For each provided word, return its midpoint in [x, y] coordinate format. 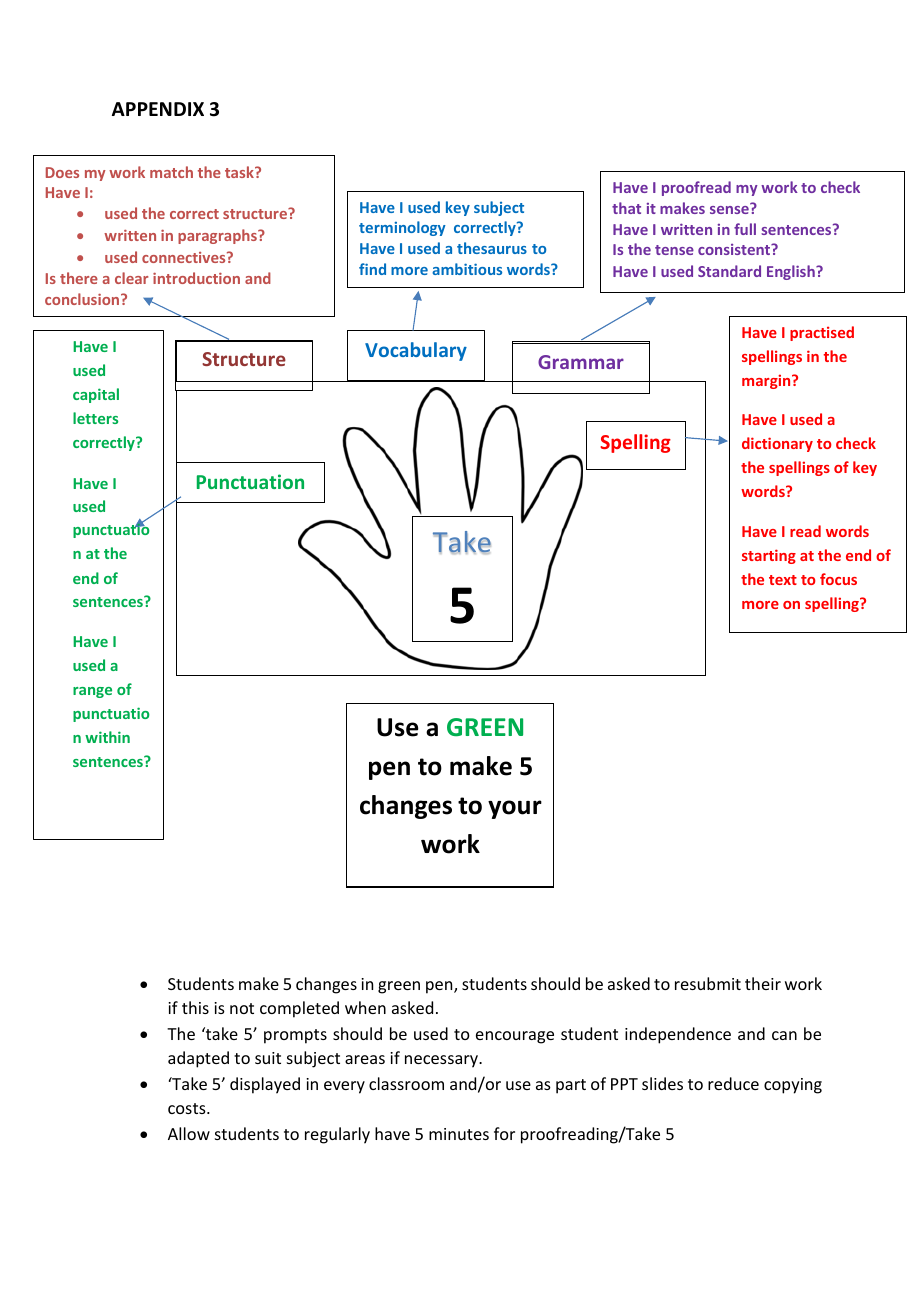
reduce [733, 1083]
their [763, 983]
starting [769, 556]
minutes [459, 1134]
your [515, 809]
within [107, 737]
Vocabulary [416, 351]
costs [188, 1108]
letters [95, 418]
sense [730, 209]
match [171, 172]
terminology [402, 228]
